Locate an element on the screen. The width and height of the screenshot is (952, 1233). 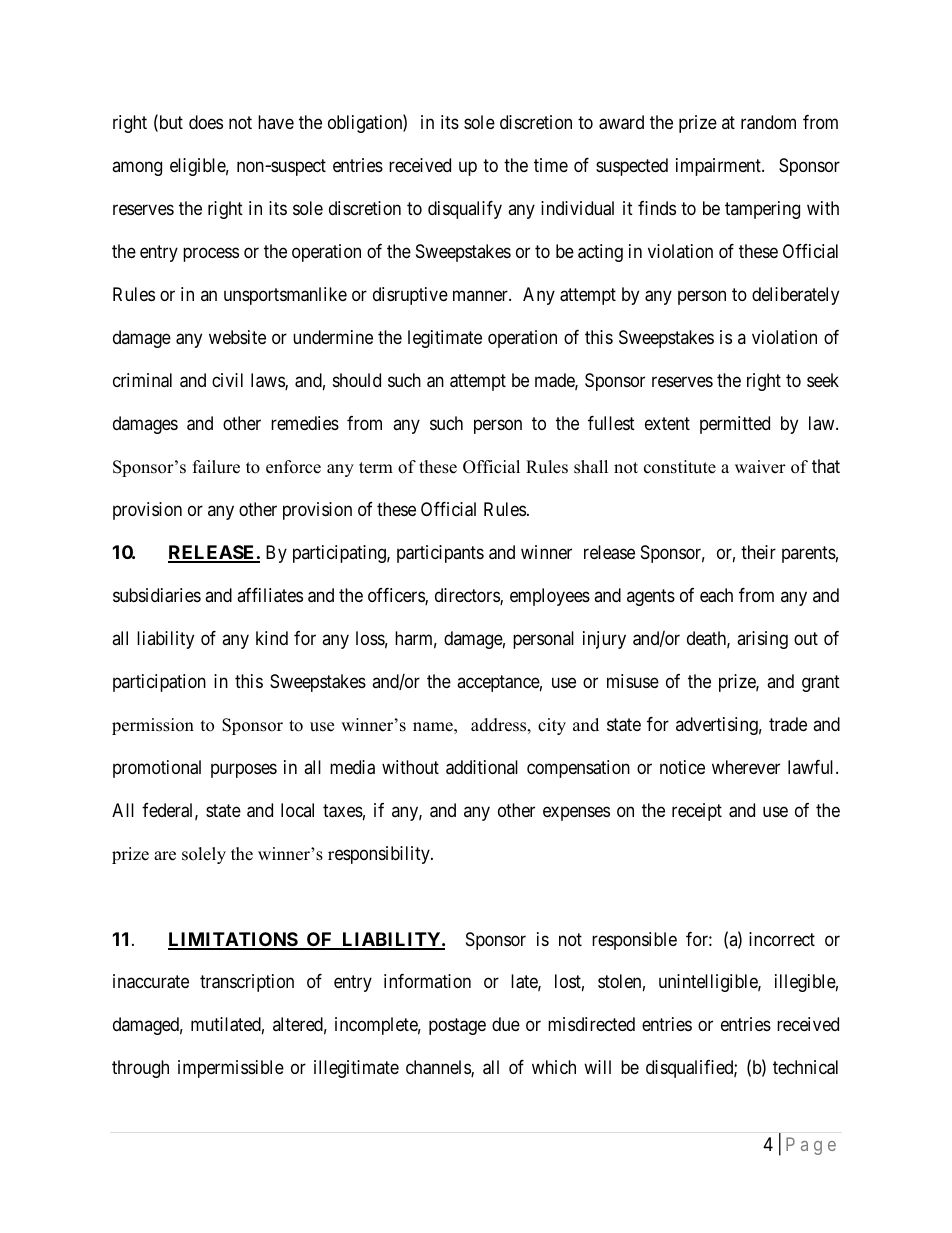
permitted is located at coordinates (735, 425).
